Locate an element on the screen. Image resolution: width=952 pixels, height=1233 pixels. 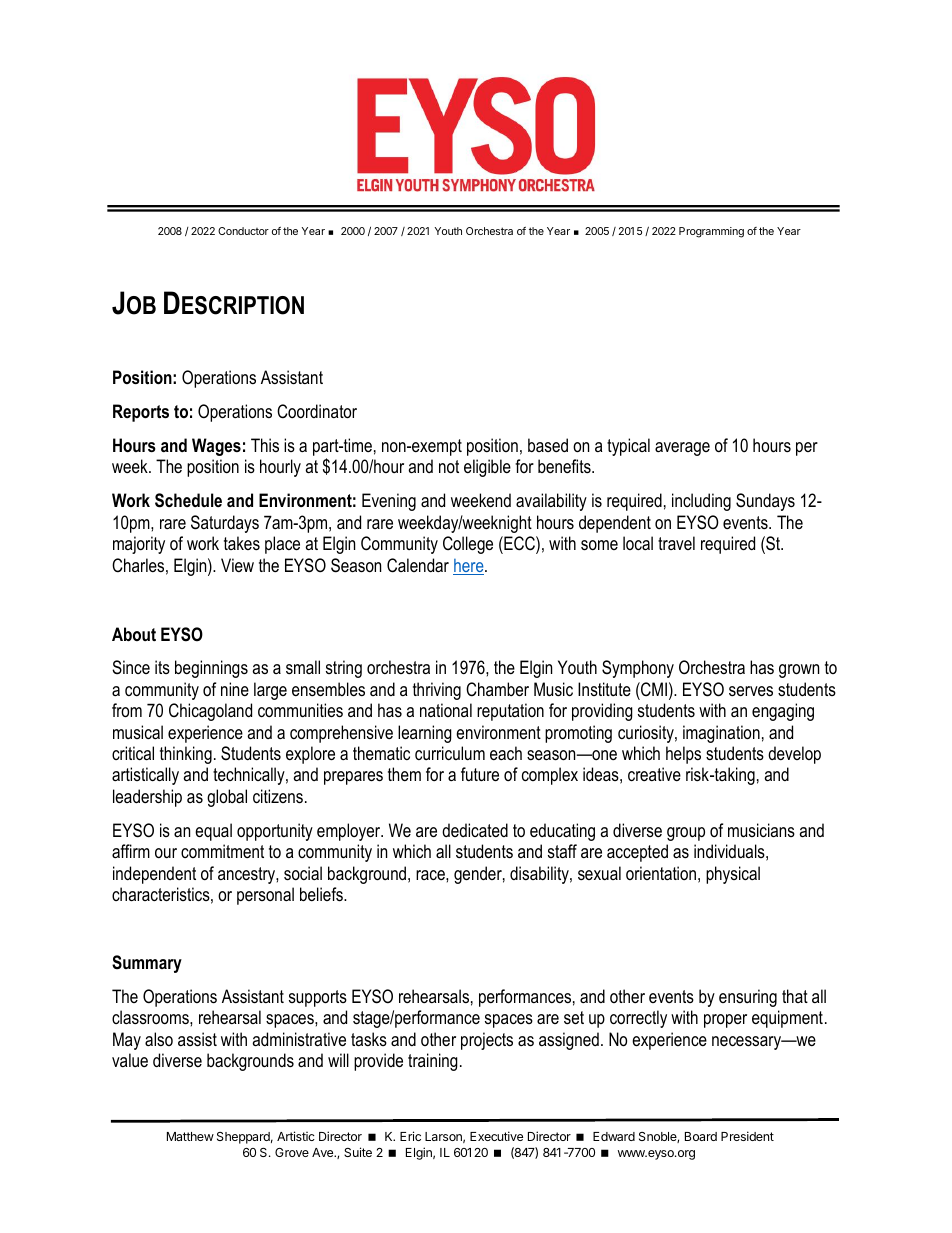
equal is located at coordinates (213, 832).
